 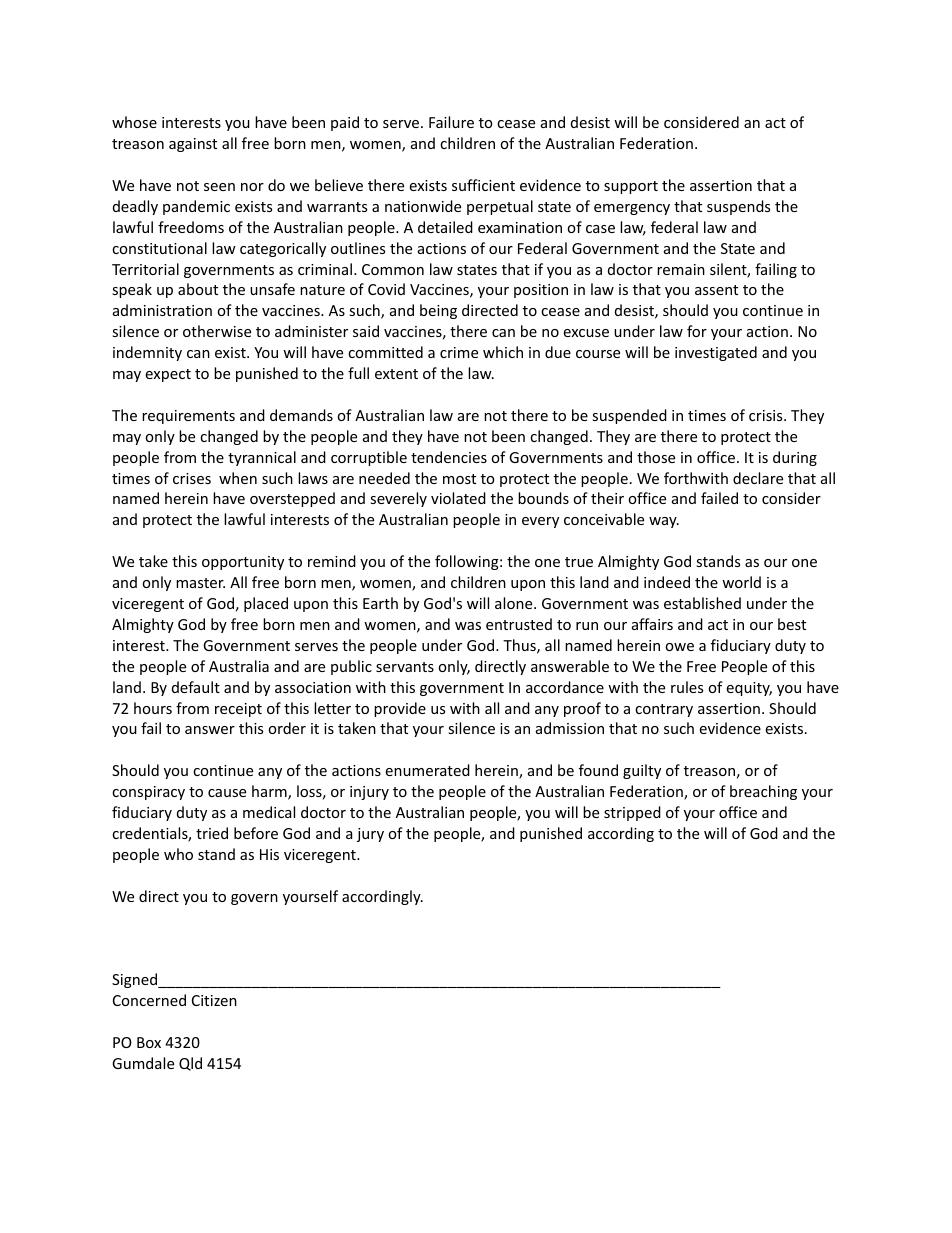 I want to click on suspends, so click(x=738, y=207).
